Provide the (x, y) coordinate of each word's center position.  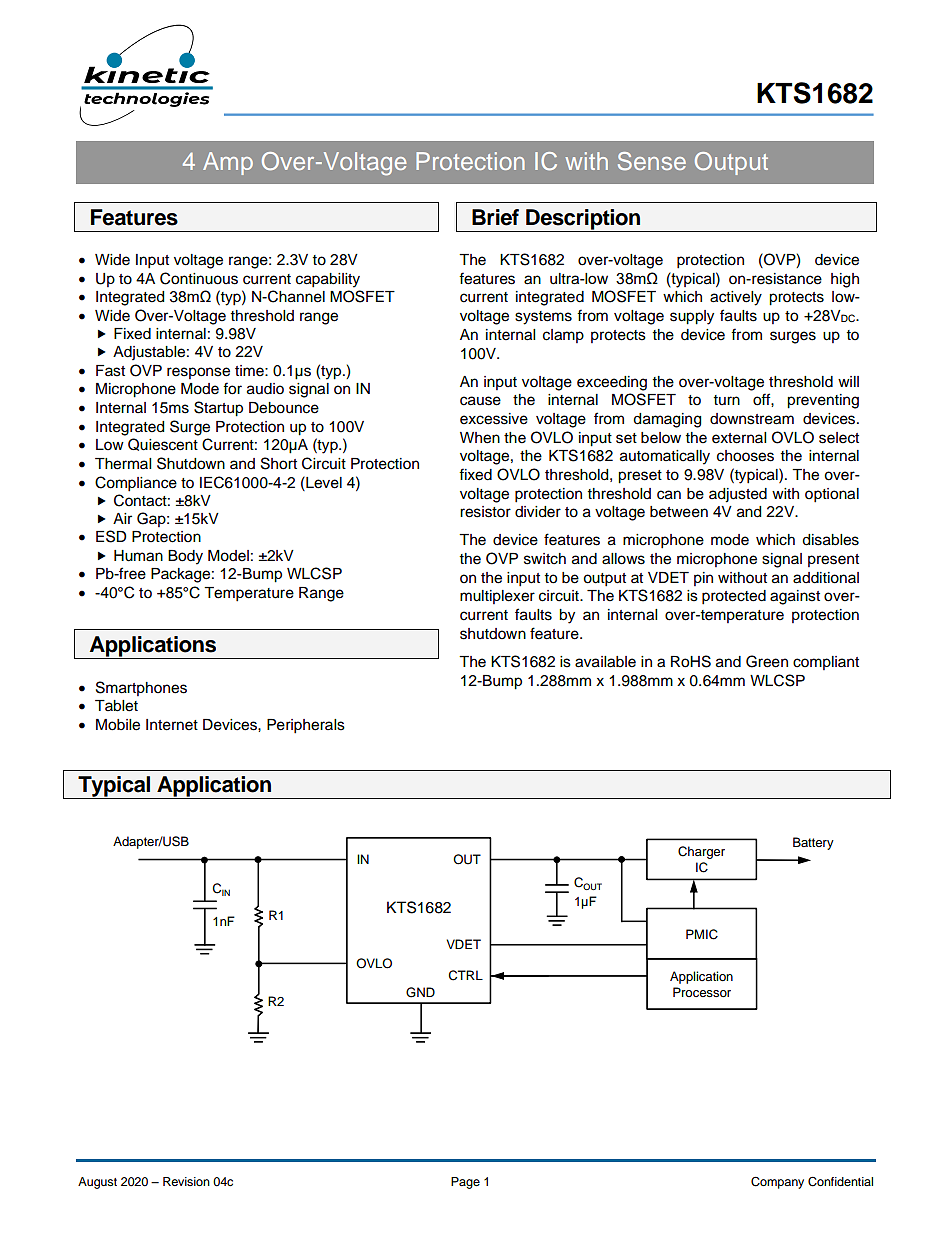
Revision (186, 1181)
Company (777, 1183)
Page (465, 1183)
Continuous (199, 278)
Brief (495, 217)
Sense (652, 161)
